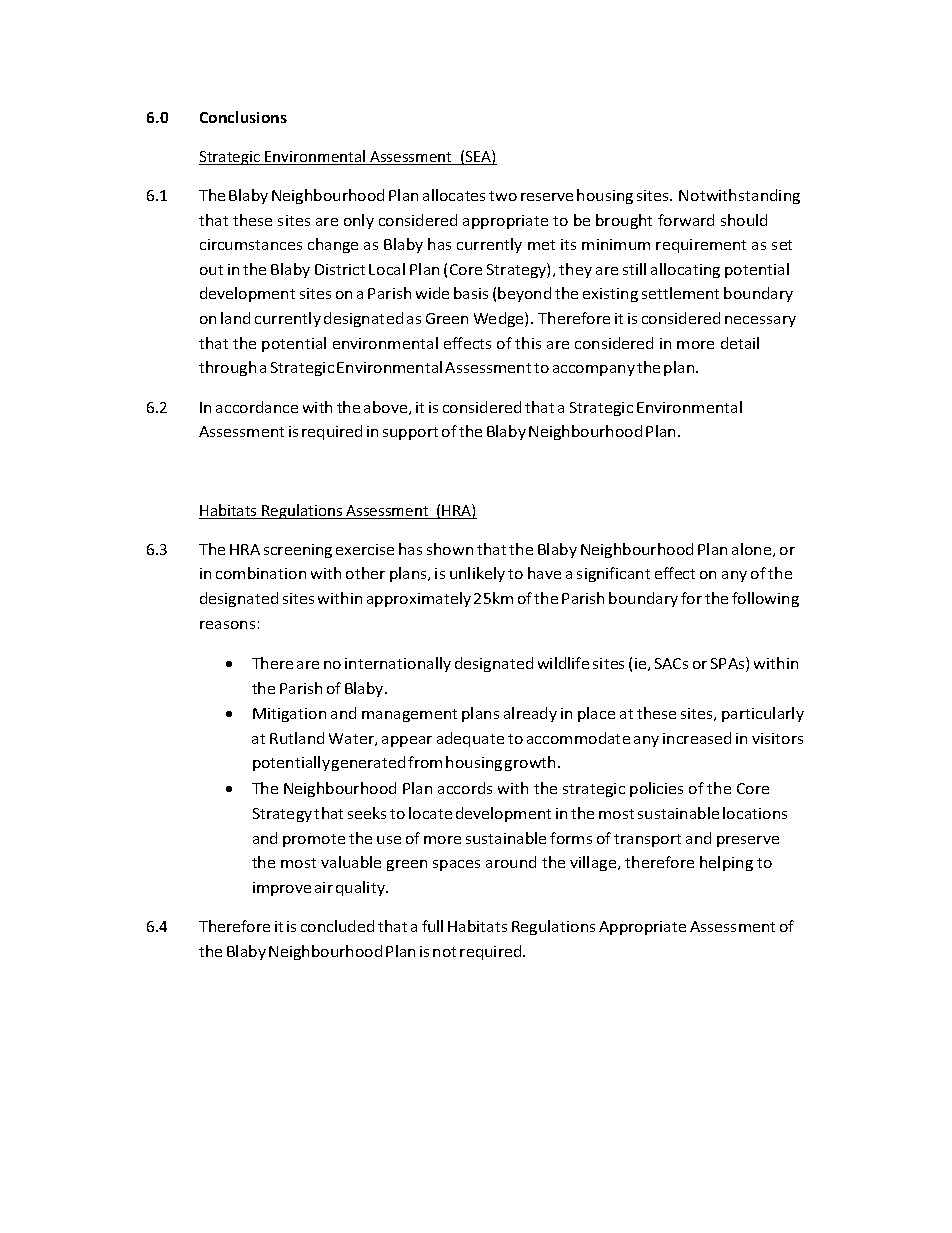  Describe the element at coordinates (541, 245) in the screenshot. I see `met` at that location.
